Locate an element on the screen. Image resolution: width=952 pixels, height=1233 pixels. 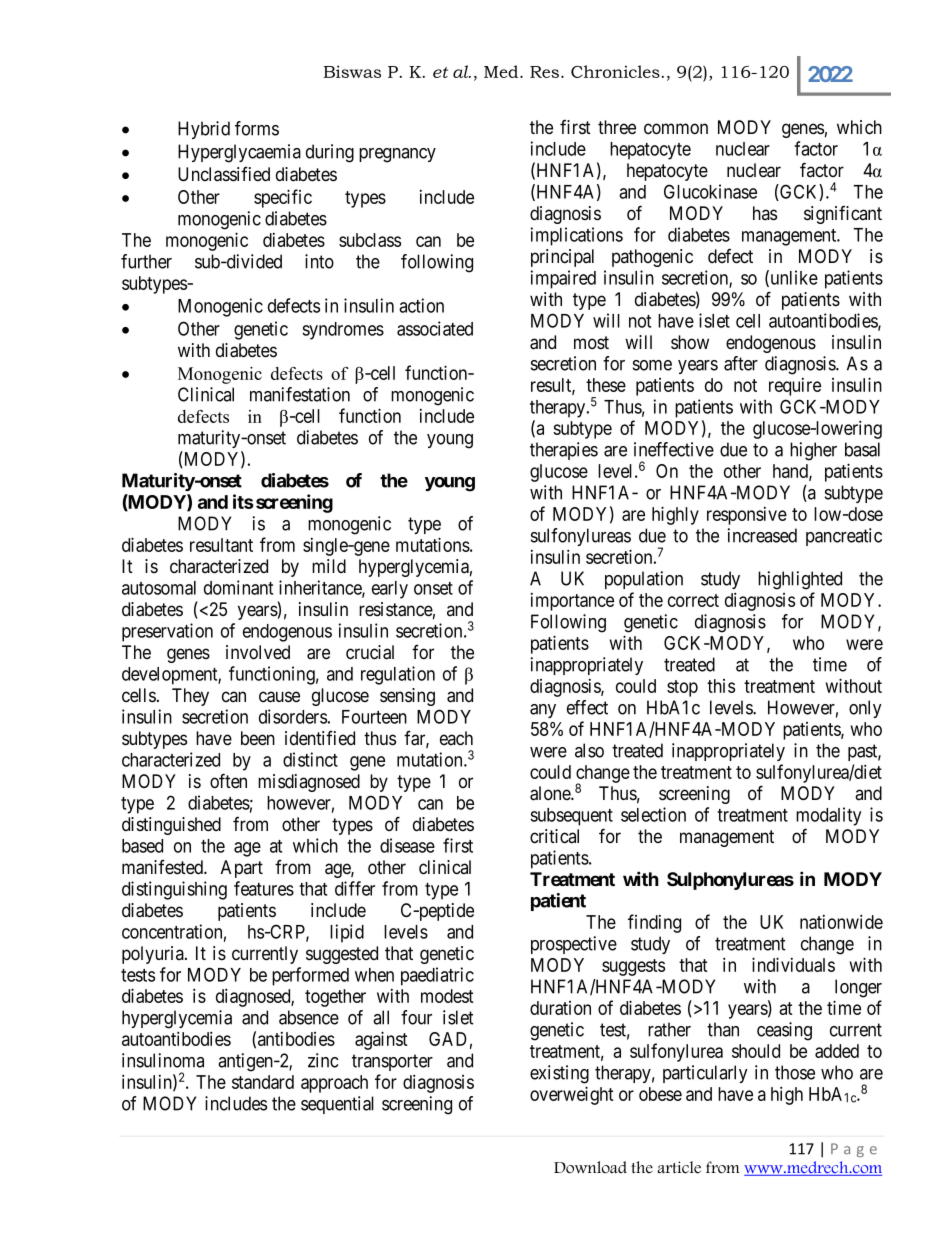
standard is located at coordinates (263, 1082).
